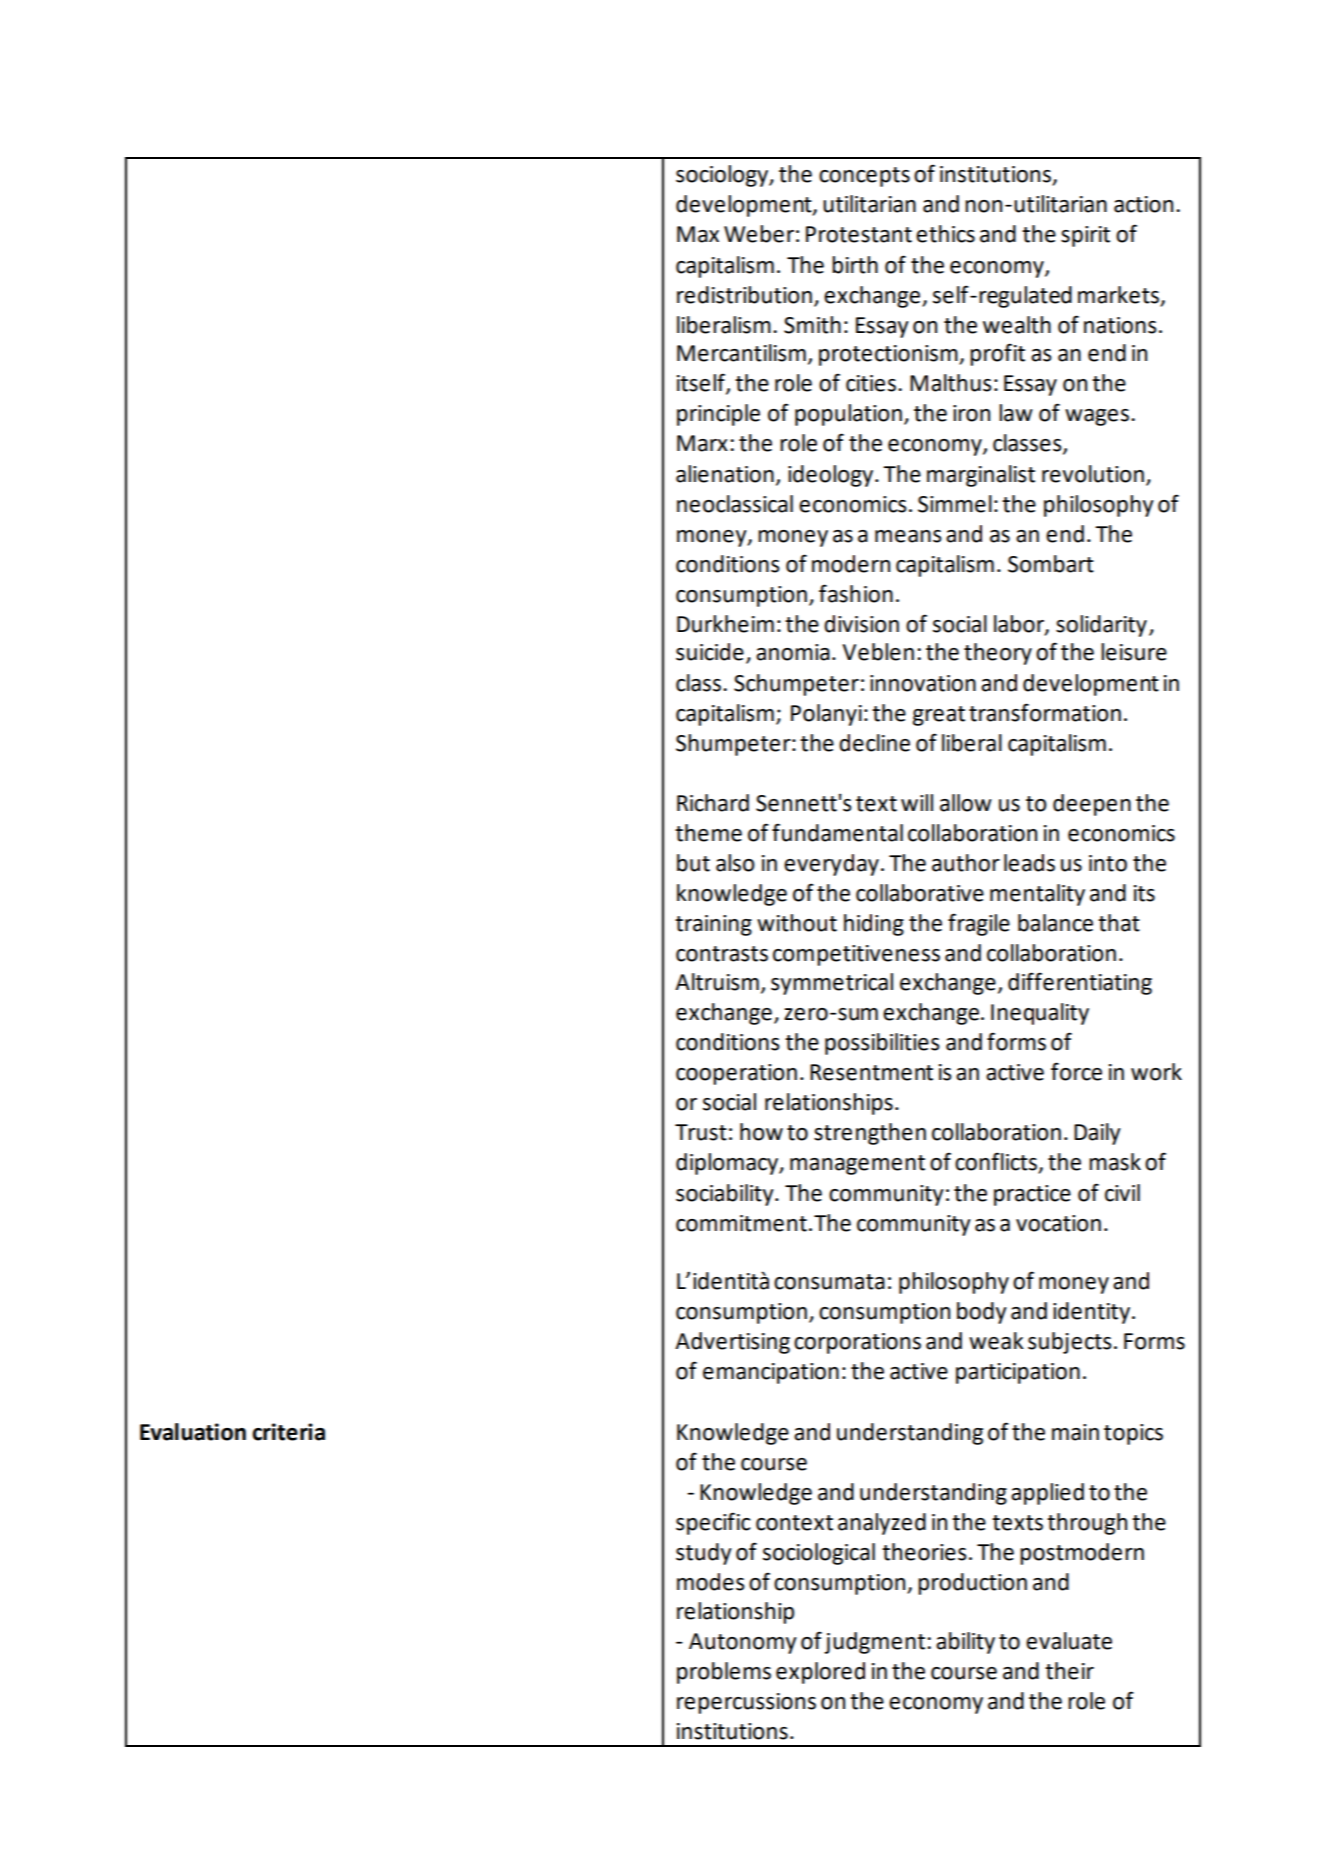 Image resolution: width=1326 pixels, height=1876 pixels. What do you see at coordinates (1055, 923) in the page?
I see `balance` at bounding box center [1055, 923].
